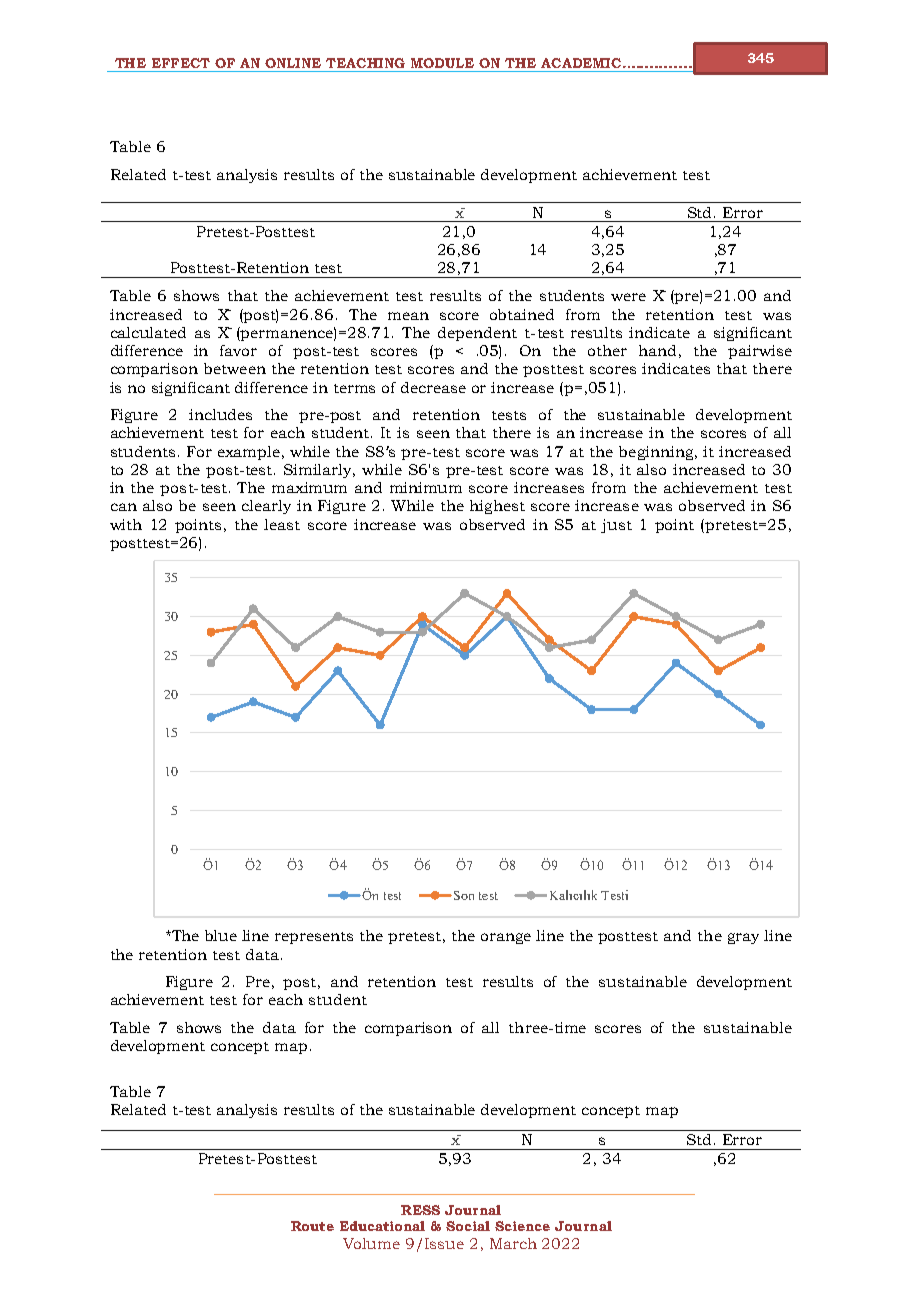  I want to click on MODULE, so click(442, 63).
